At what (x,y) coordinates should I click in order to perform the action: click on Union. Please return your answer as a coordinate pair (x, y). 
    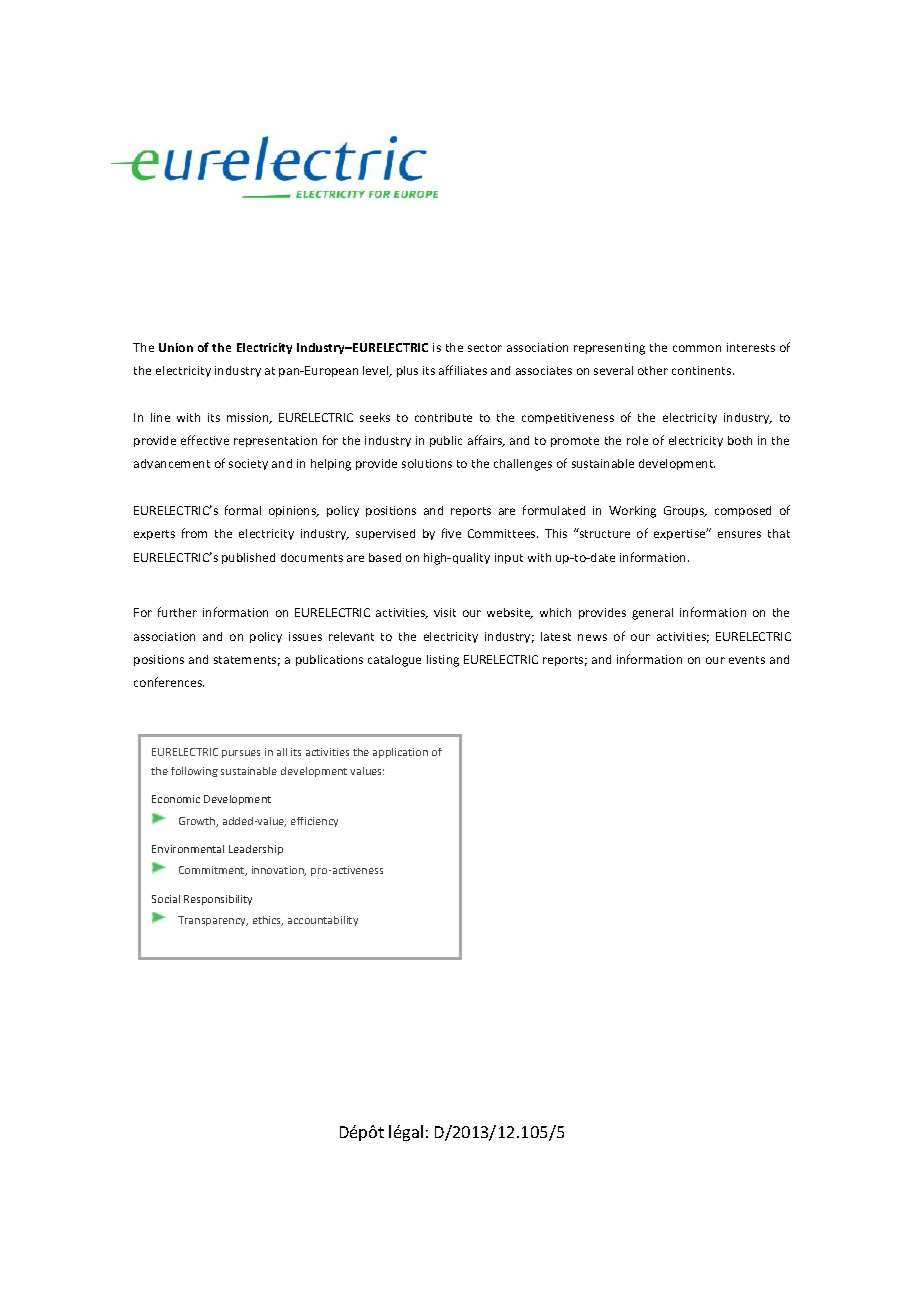
    Looking at the image, I should click on (176, 347).
